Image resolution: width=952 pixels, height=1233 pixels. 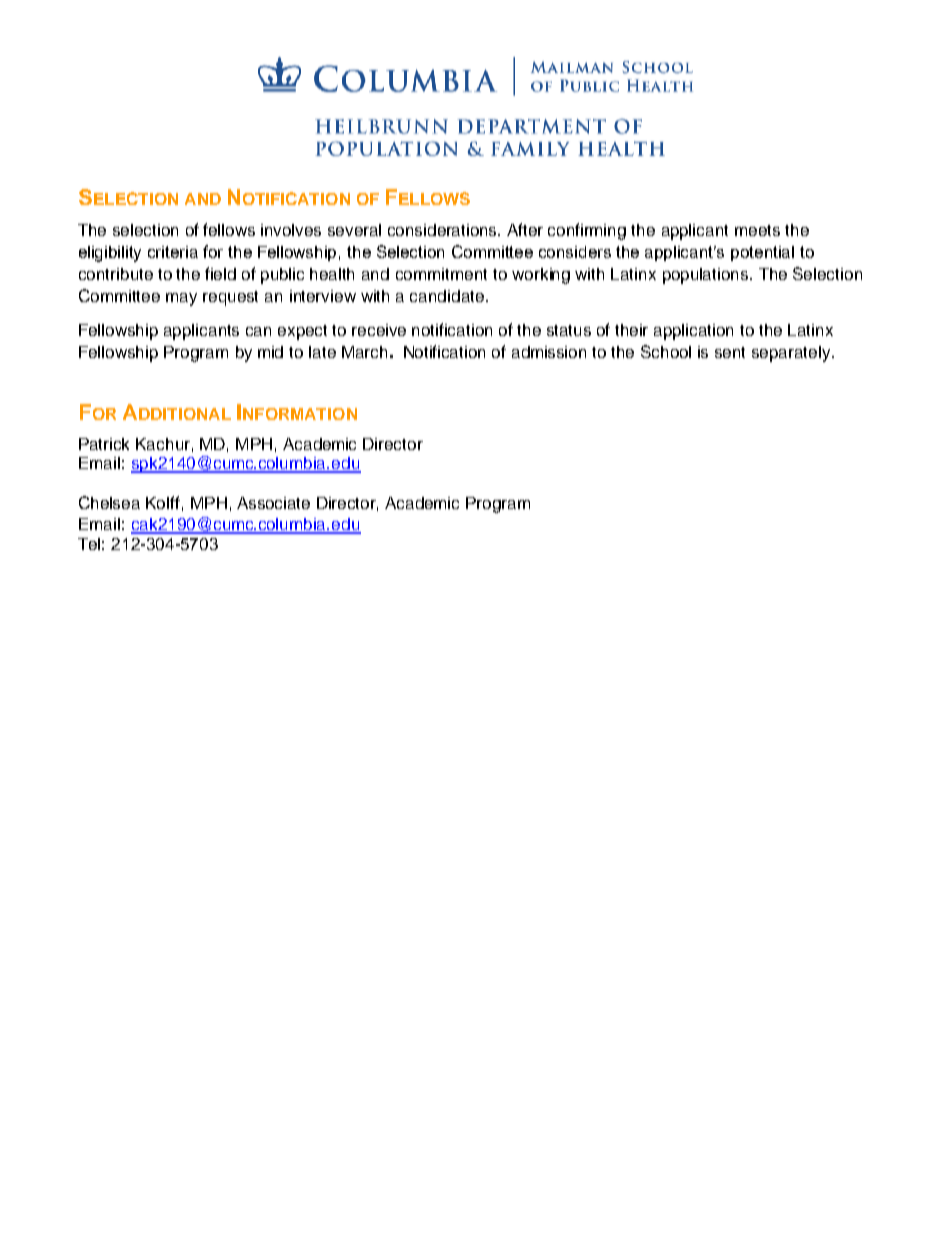 I want to click on Chelsea, so click(x=109, y=502).
